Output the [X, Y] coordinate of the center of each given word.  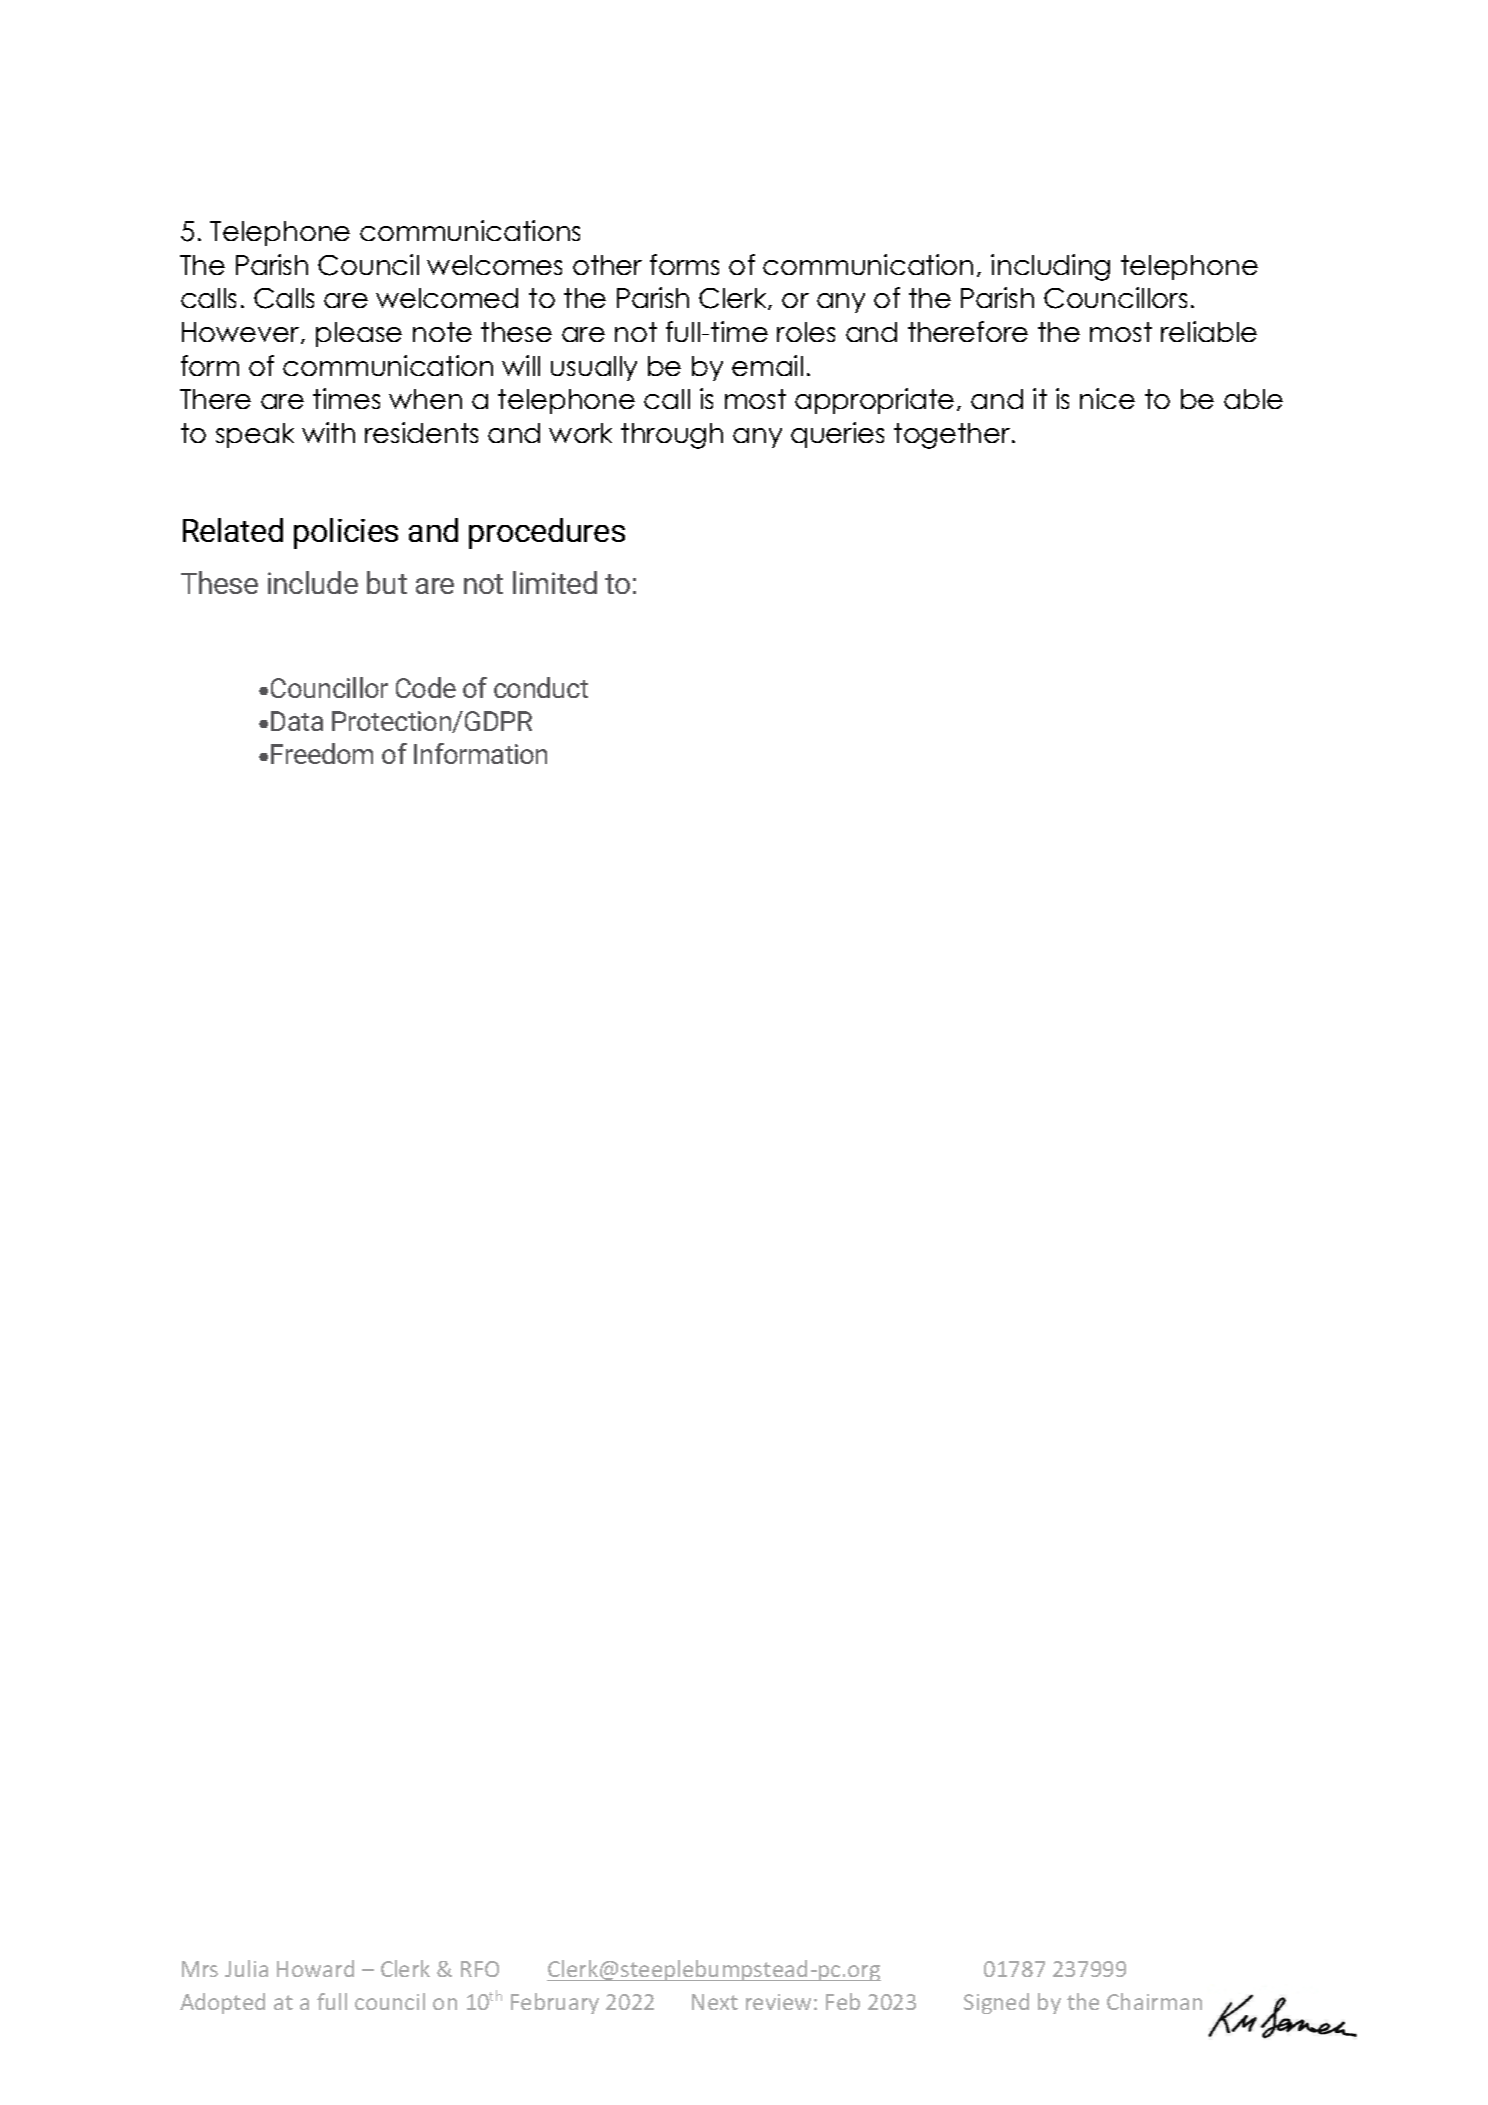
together [952, 436]
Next [715, 2002]
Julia [246, 1968]
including [1050, 267]
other [607, 265]
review [778, 2002]
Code [426, 687]
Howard [315, 1968]
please [359, 334]
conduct [541, 687]
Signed [996, 2003]
